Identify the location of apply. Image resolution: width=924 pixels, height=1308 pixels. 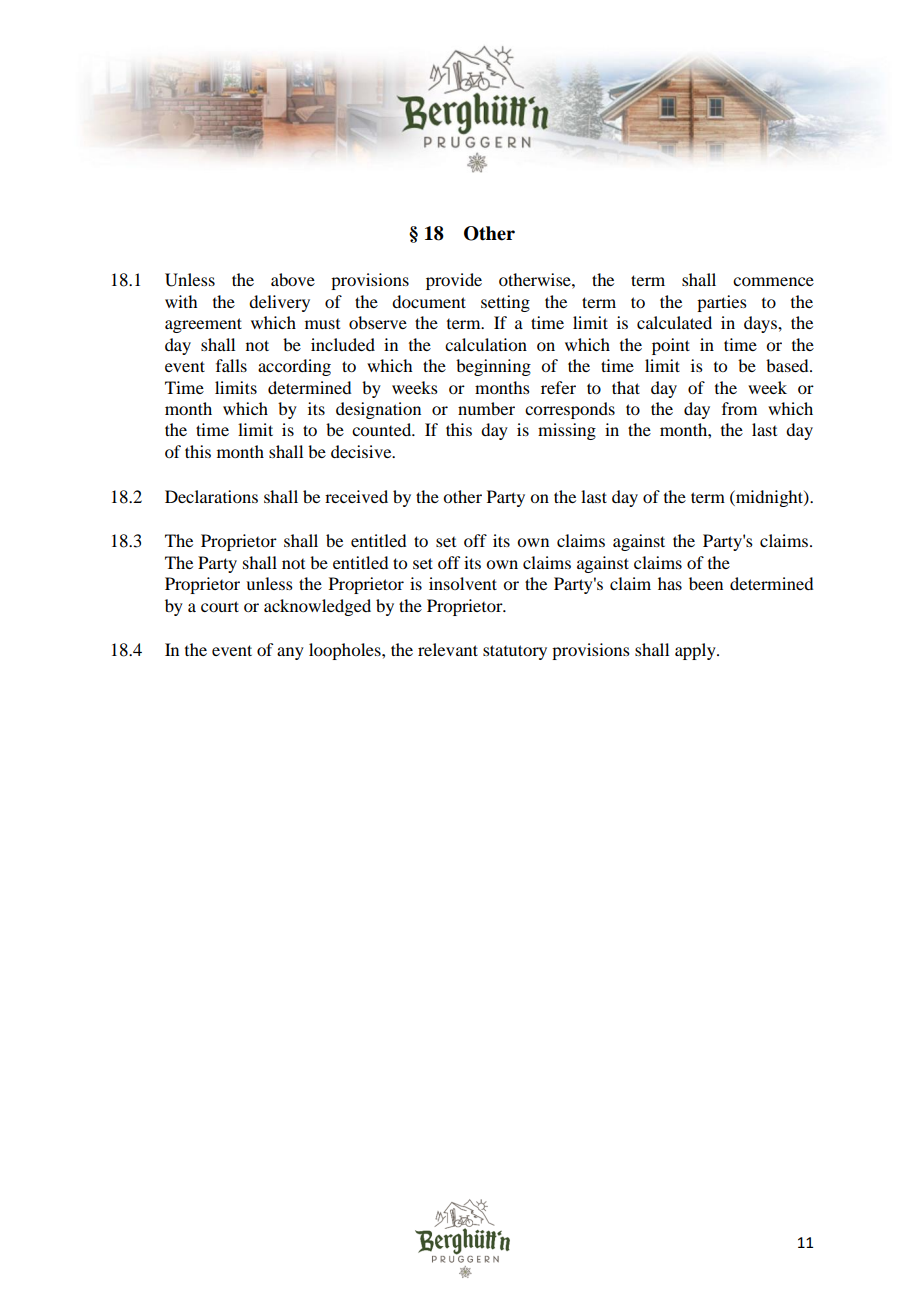
(696, 651).
